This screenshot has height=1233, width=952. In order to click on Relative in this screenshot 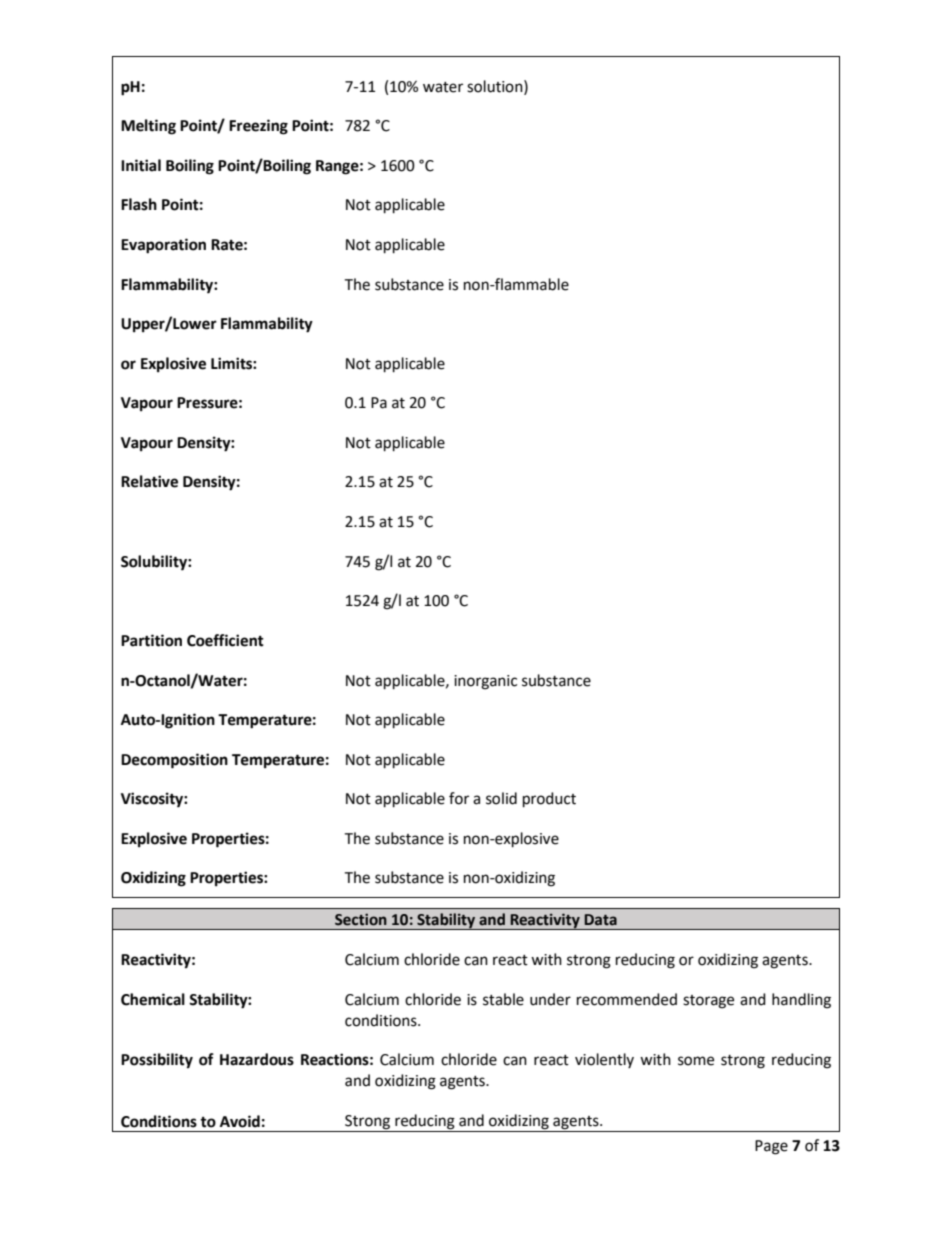, I will do `click(149, 481)`.
